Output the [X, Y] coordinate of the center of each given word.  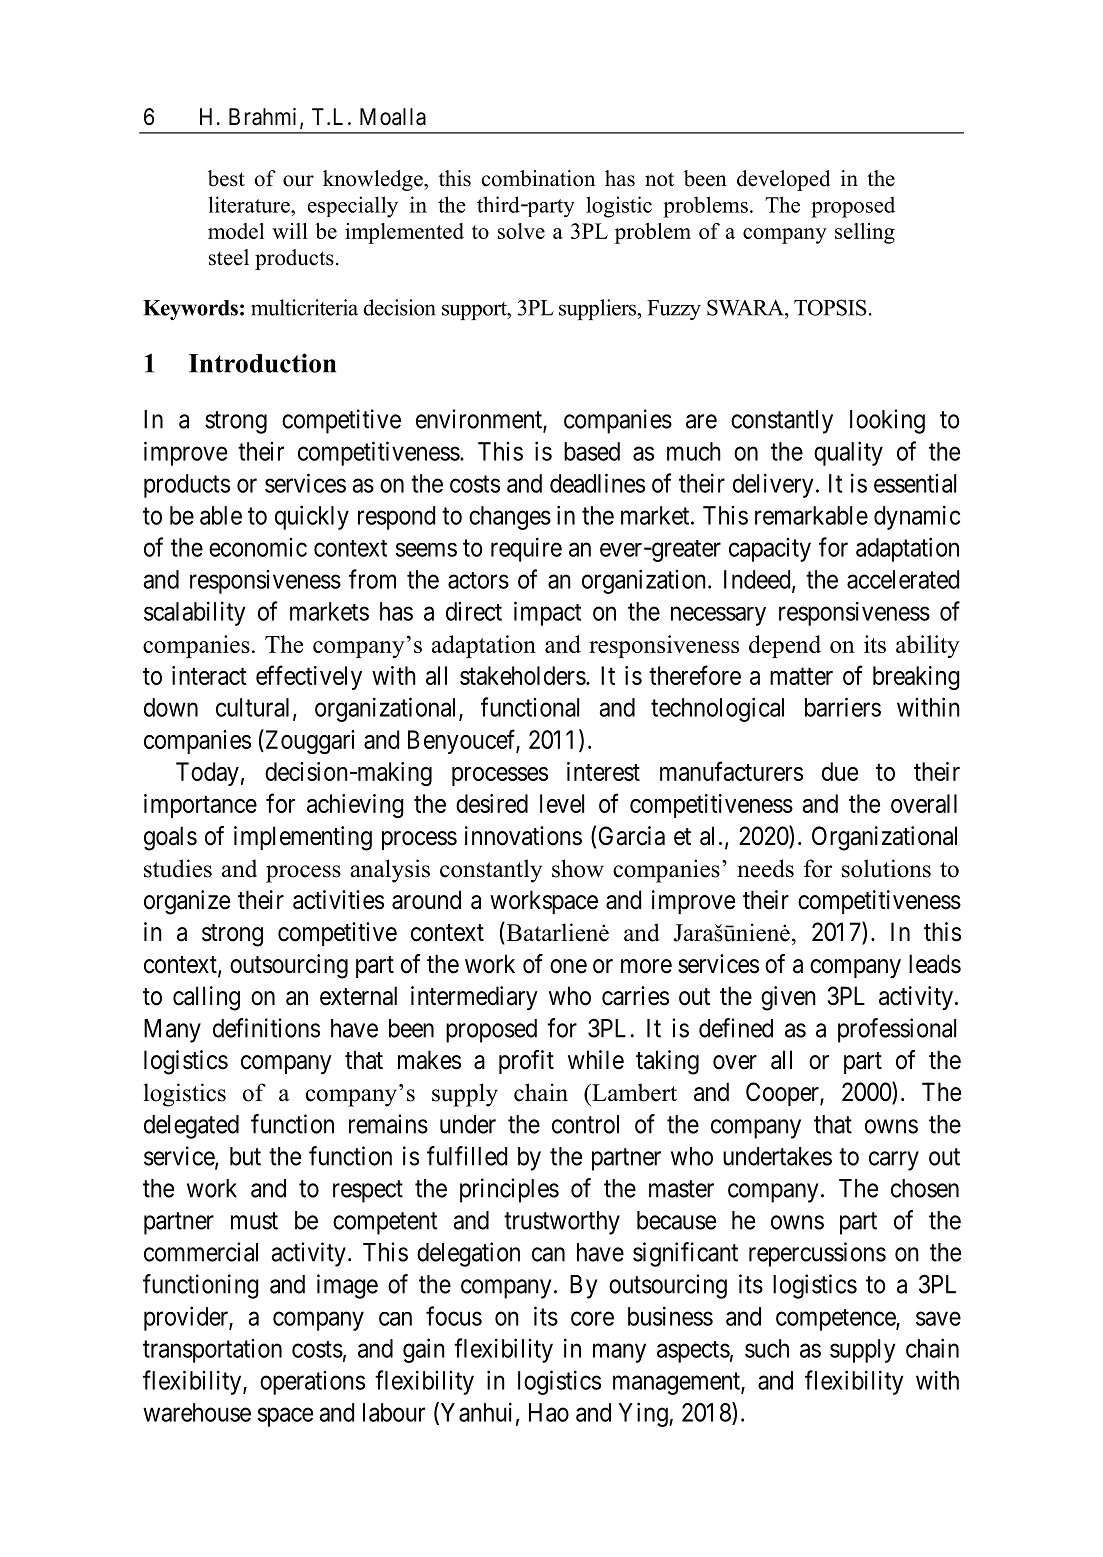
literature [250, 204]
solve [521, 231]
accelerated [903, 579]
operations [312, 1383]
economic [258, 547]
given [788, 998]
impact [547, 613]
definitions [266, 1028]
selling [865, 233]
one [568, 966]
